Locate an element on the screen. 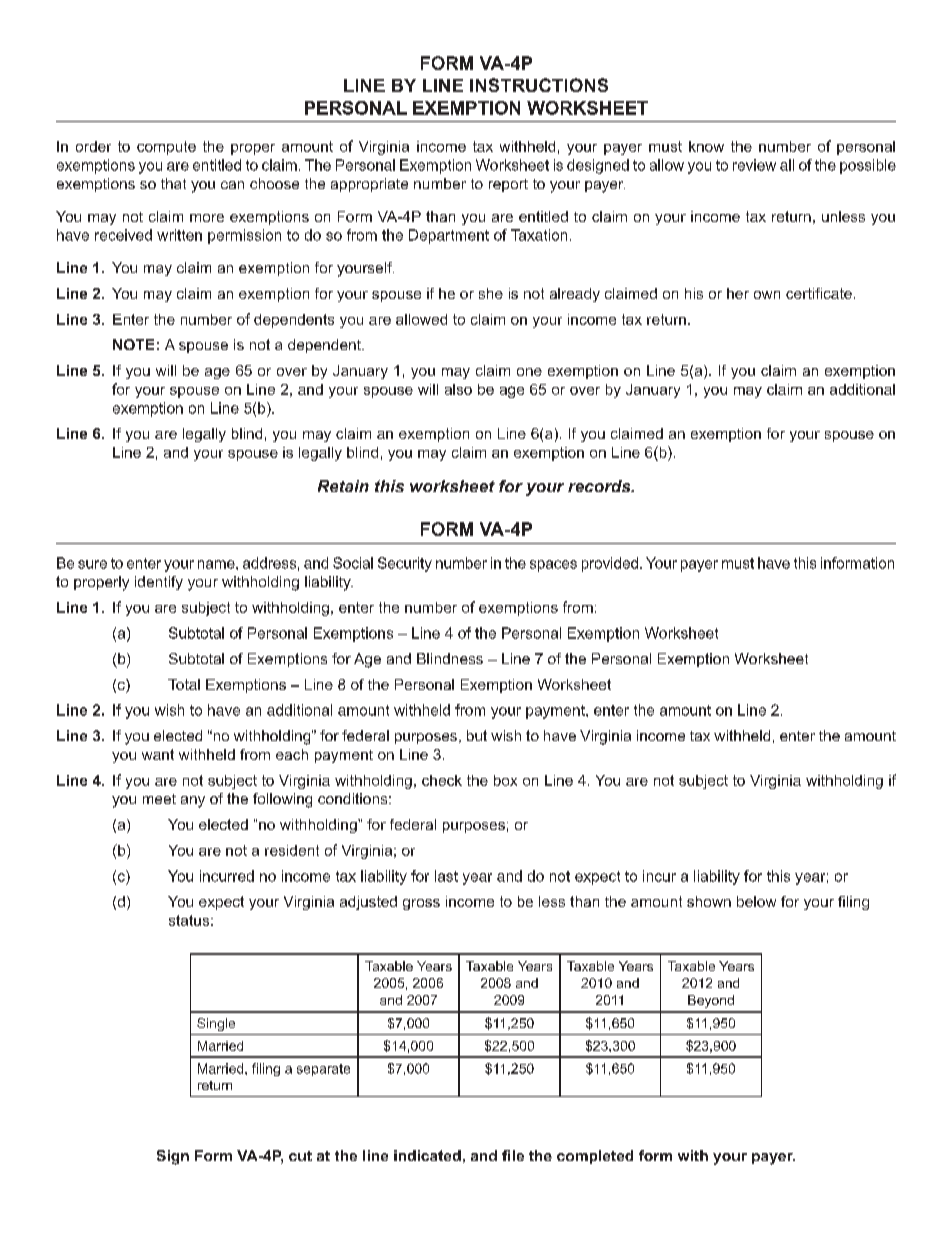  identify is located at coordinates (159, 583).
